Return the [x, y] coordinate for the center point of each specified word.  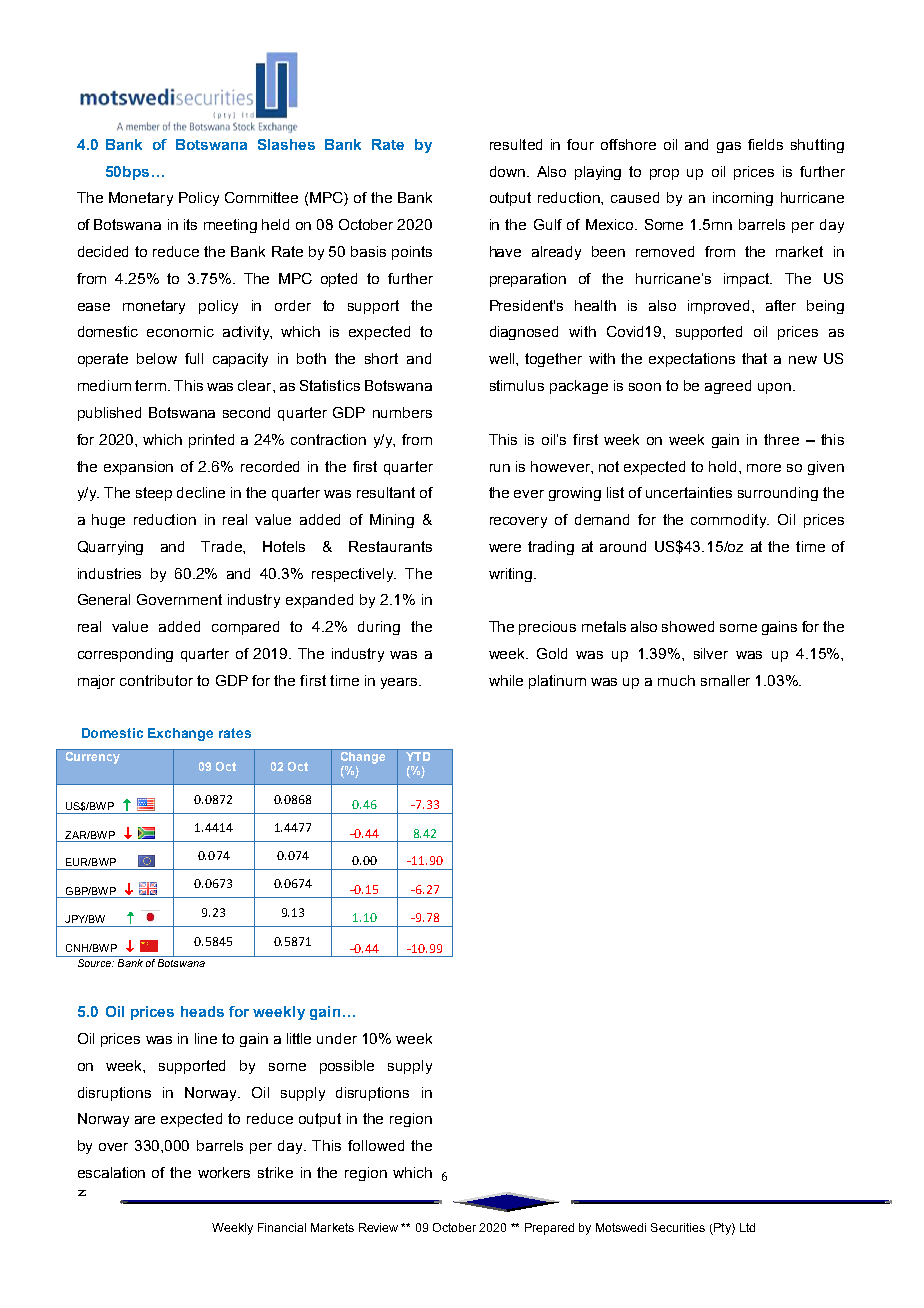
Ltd [747, 1227]
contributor [156, 680]
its [190, 224]
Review [378, 1227]
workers [224, 1172]
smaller [725, 680]
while [506, 680]
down [507, 171]
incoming [743, 199]
